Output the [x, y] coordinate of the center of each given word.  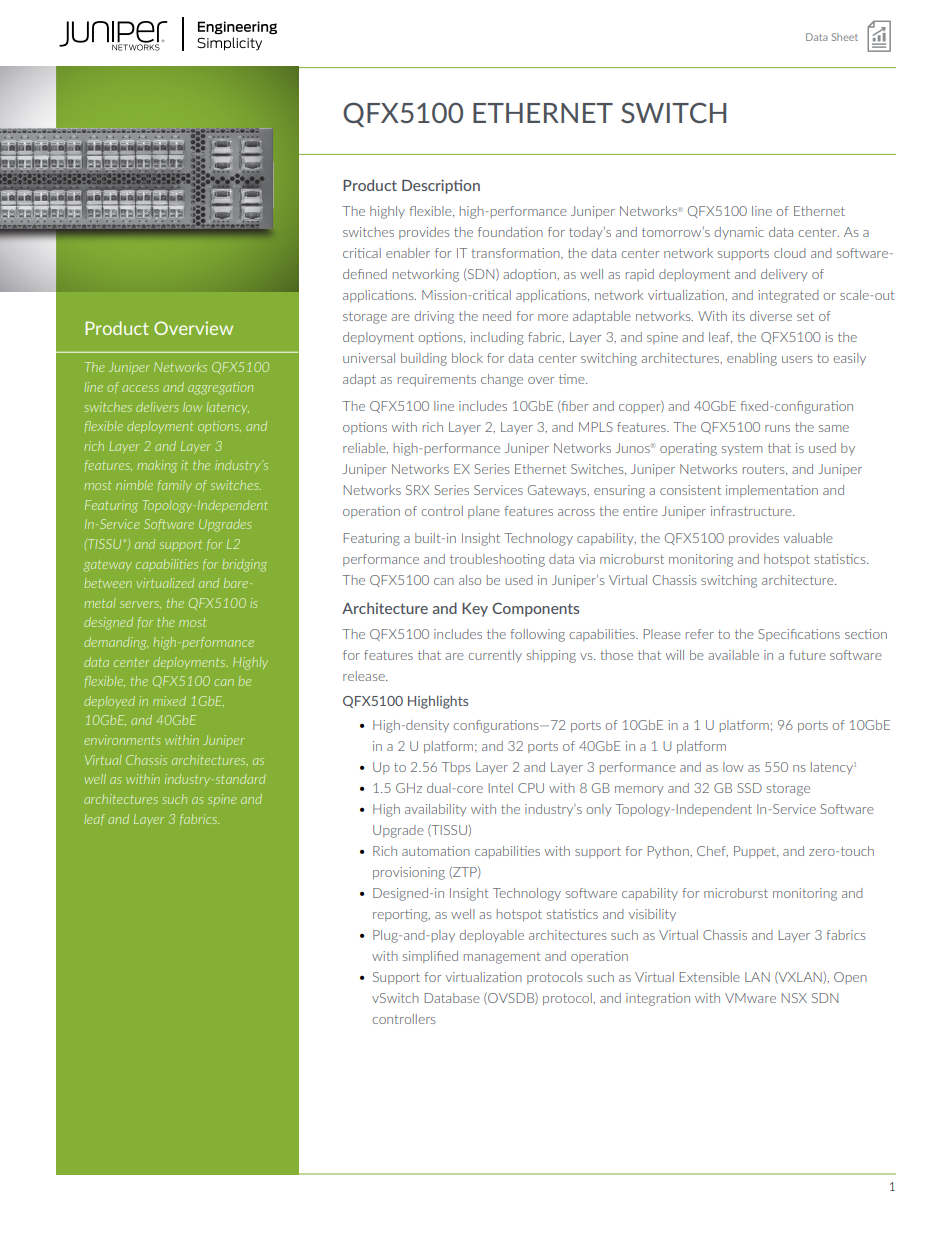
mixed [169, 701]
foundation [510, 232]
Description [441, 186]
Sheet [845, 37]
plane [484, 512]
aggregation [220, 388]
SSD [749, 788]
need [497, 316]
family [175, 486]
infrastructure [752, 511]
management [502, 958]
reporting [401, 915]
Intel [501, 788]
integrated [788, 296]
